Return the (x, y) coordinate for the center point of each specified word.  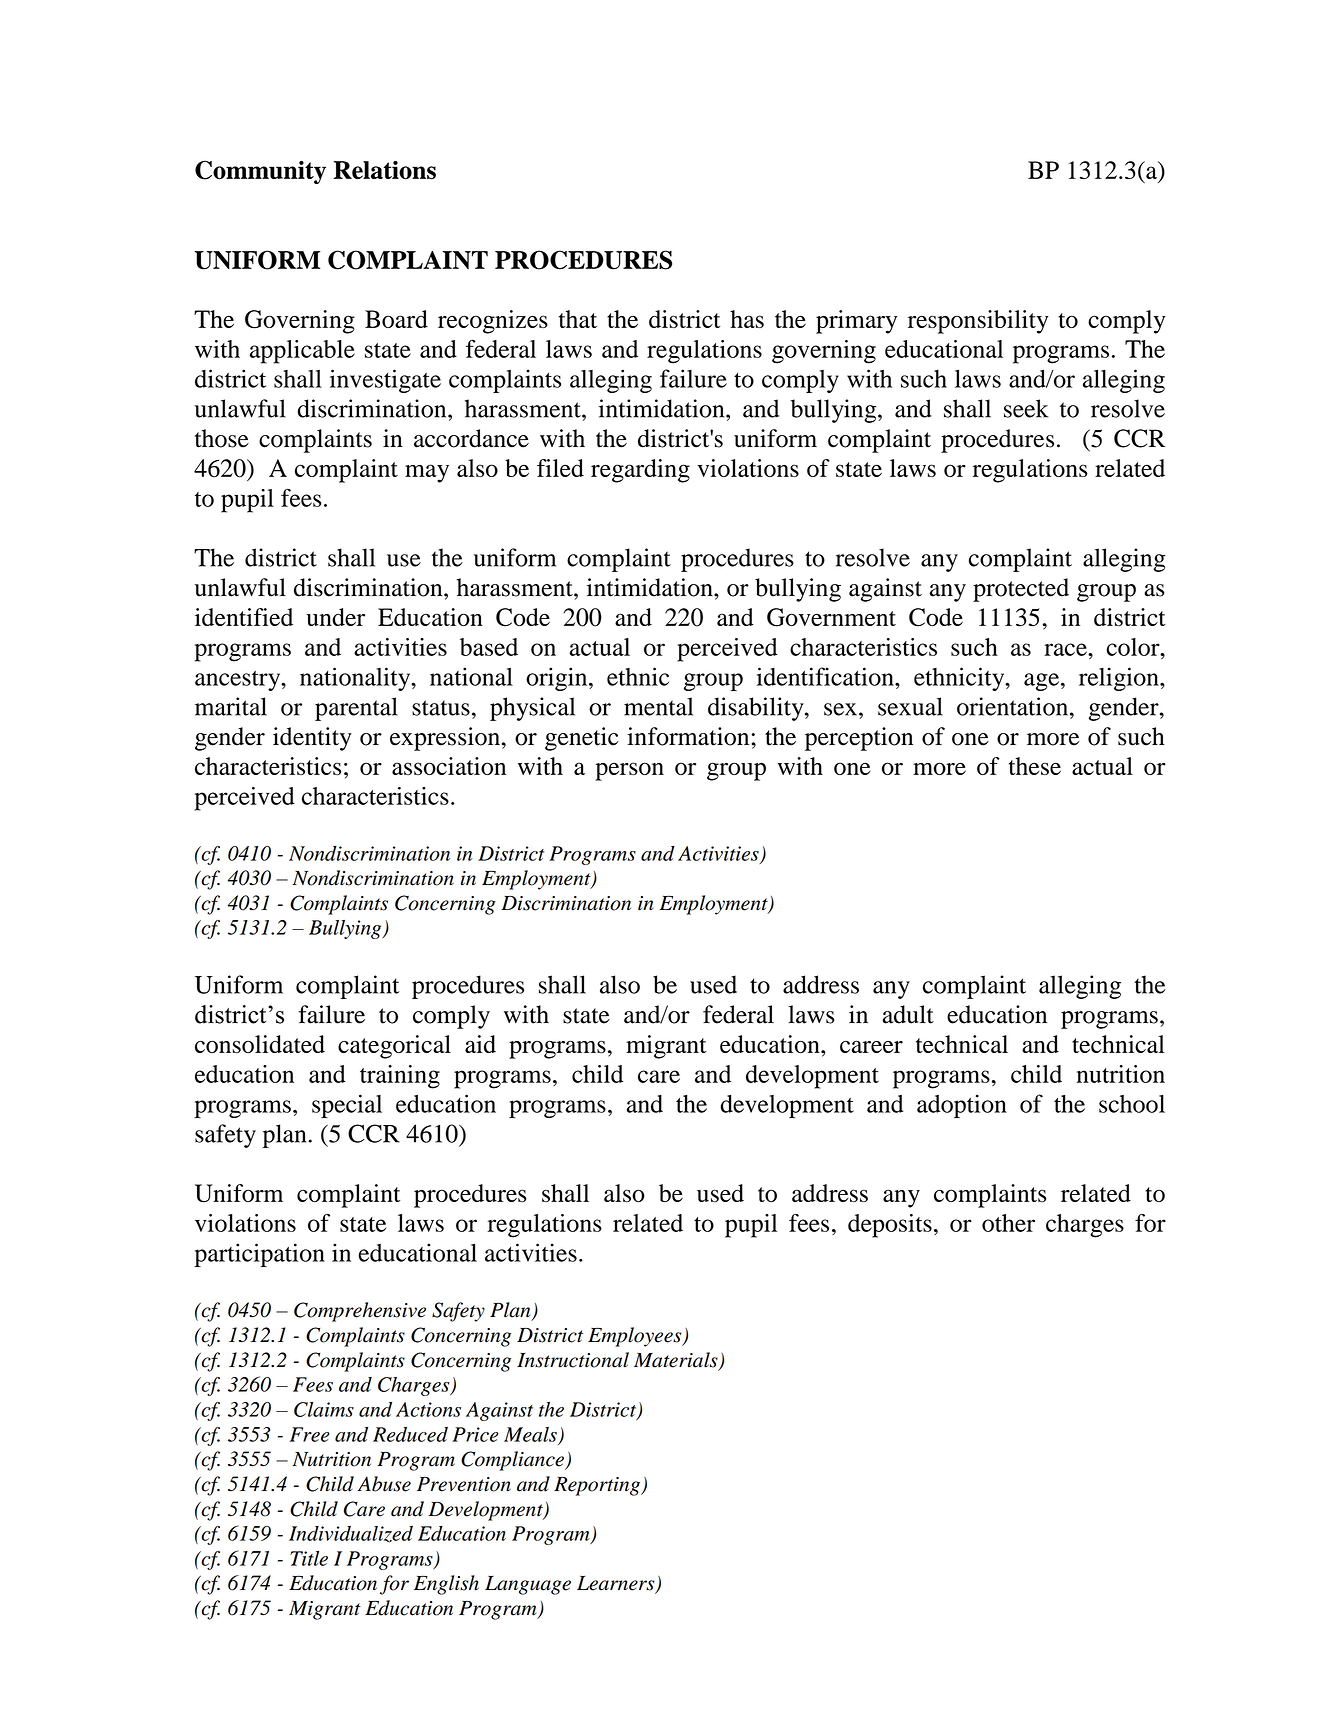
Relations (385, 170)
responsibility (978, 322)
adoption (962, 1106)
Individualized (351, 1534)
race (1066, 649)
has (747, 319)
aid (480, 1044)
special (347, 1106)
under (335, 617)
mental (658, 706)
